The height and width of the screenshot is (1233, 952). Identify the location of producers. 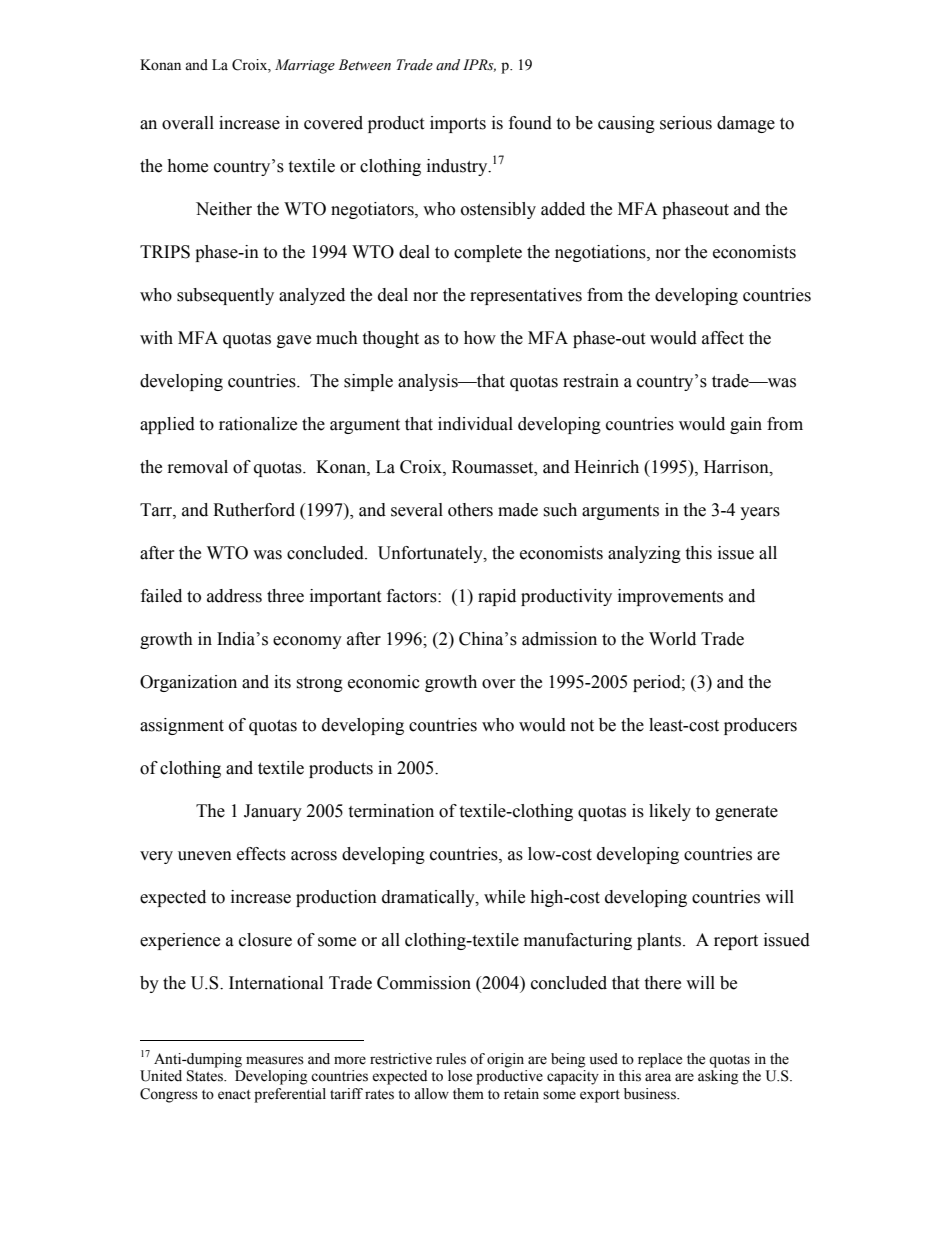
(760, 726).
